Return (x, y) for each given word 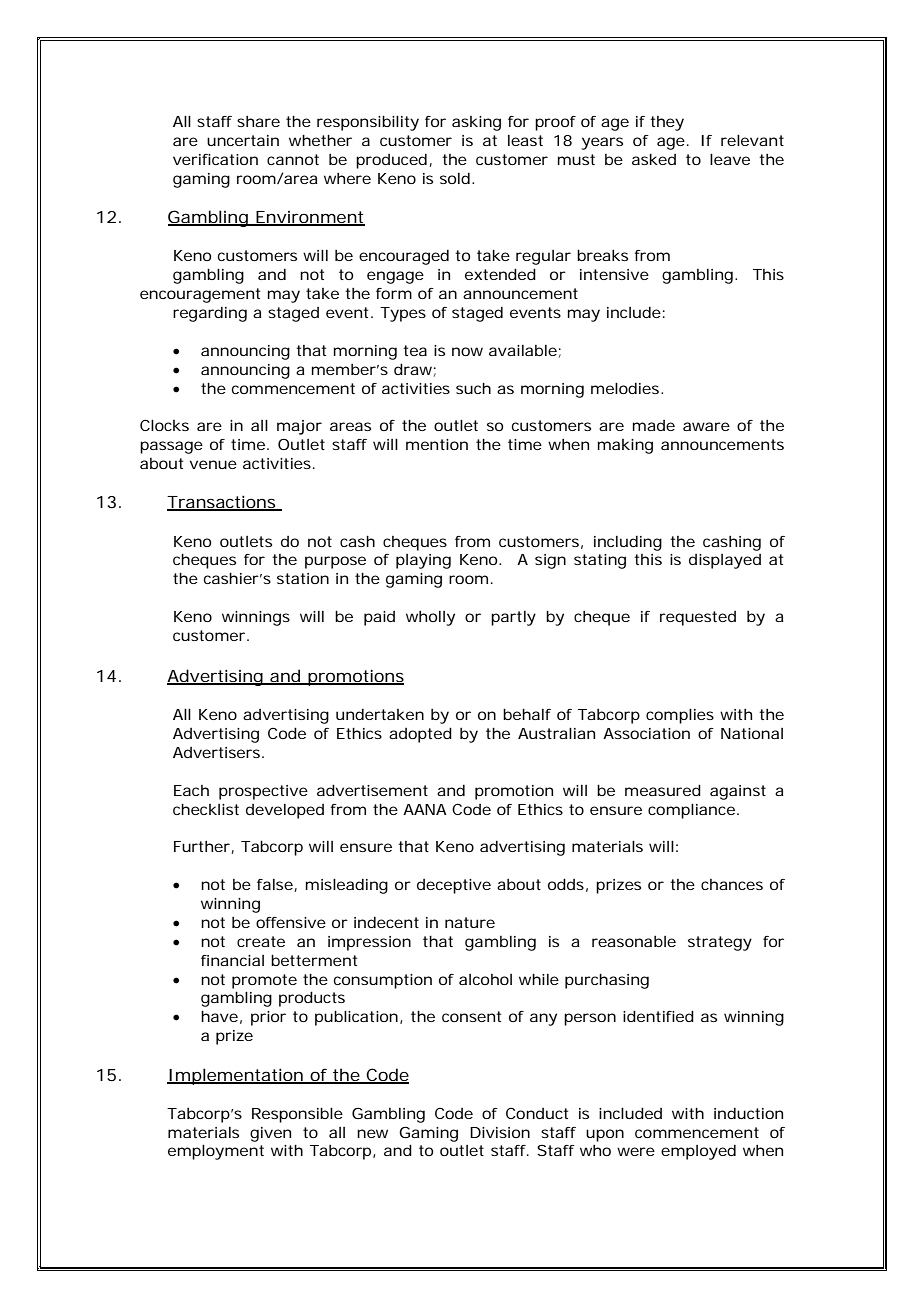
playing (423, 561)
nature (470, 922)
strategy (720, 943)
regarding (210, 314)
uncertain (243, 140)
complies (680, 716)
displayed (725, 561)
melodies (626, 388)
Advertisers (218, 752)
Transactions (222, 503)
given (270, 1134)
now (467, 351)
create (261, 941)
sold (455, 178)
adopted (420, 735)
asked (654, 159)
